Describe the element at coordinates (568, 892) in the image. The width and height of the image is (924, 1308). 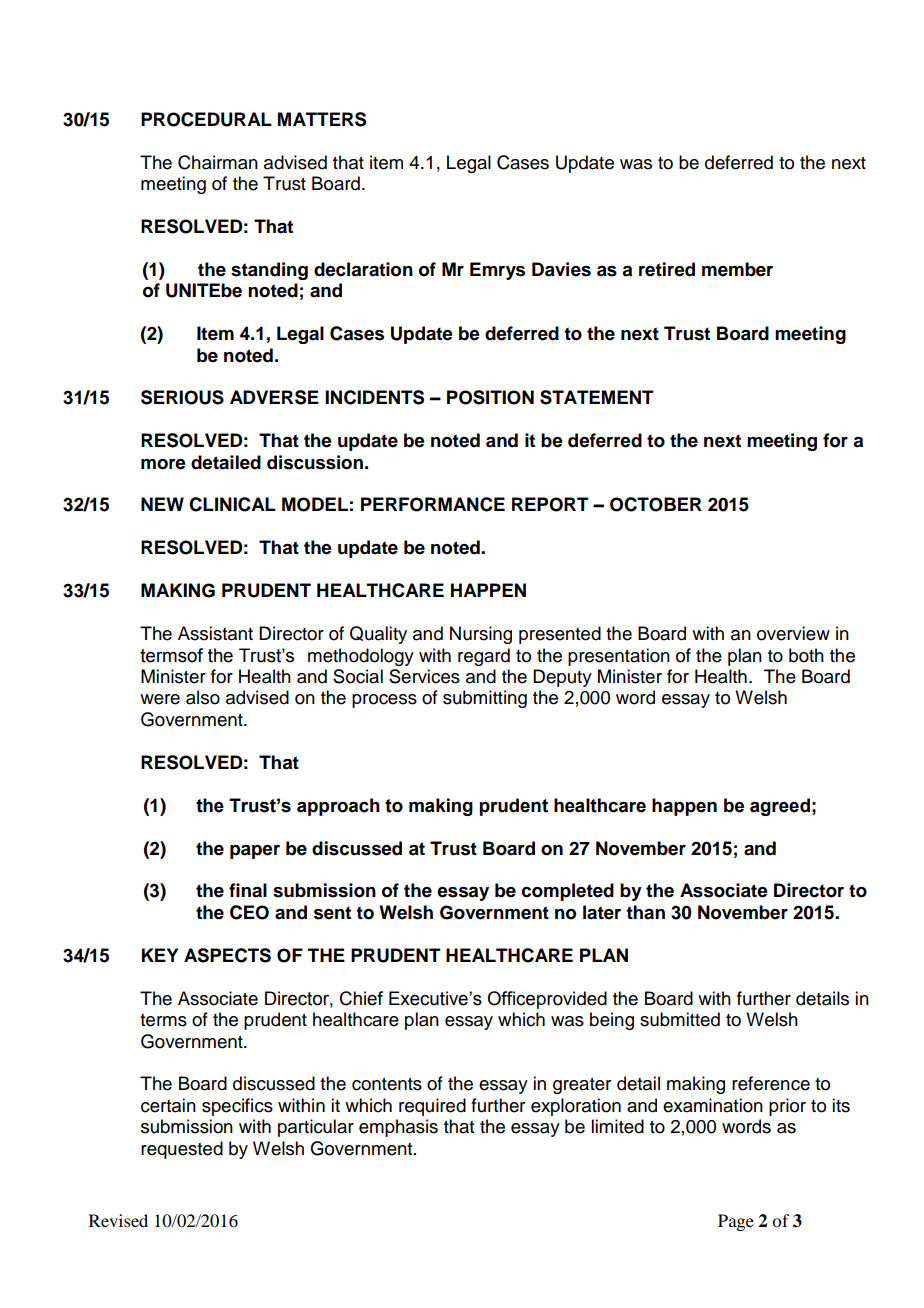
I see `completed` at that location.
